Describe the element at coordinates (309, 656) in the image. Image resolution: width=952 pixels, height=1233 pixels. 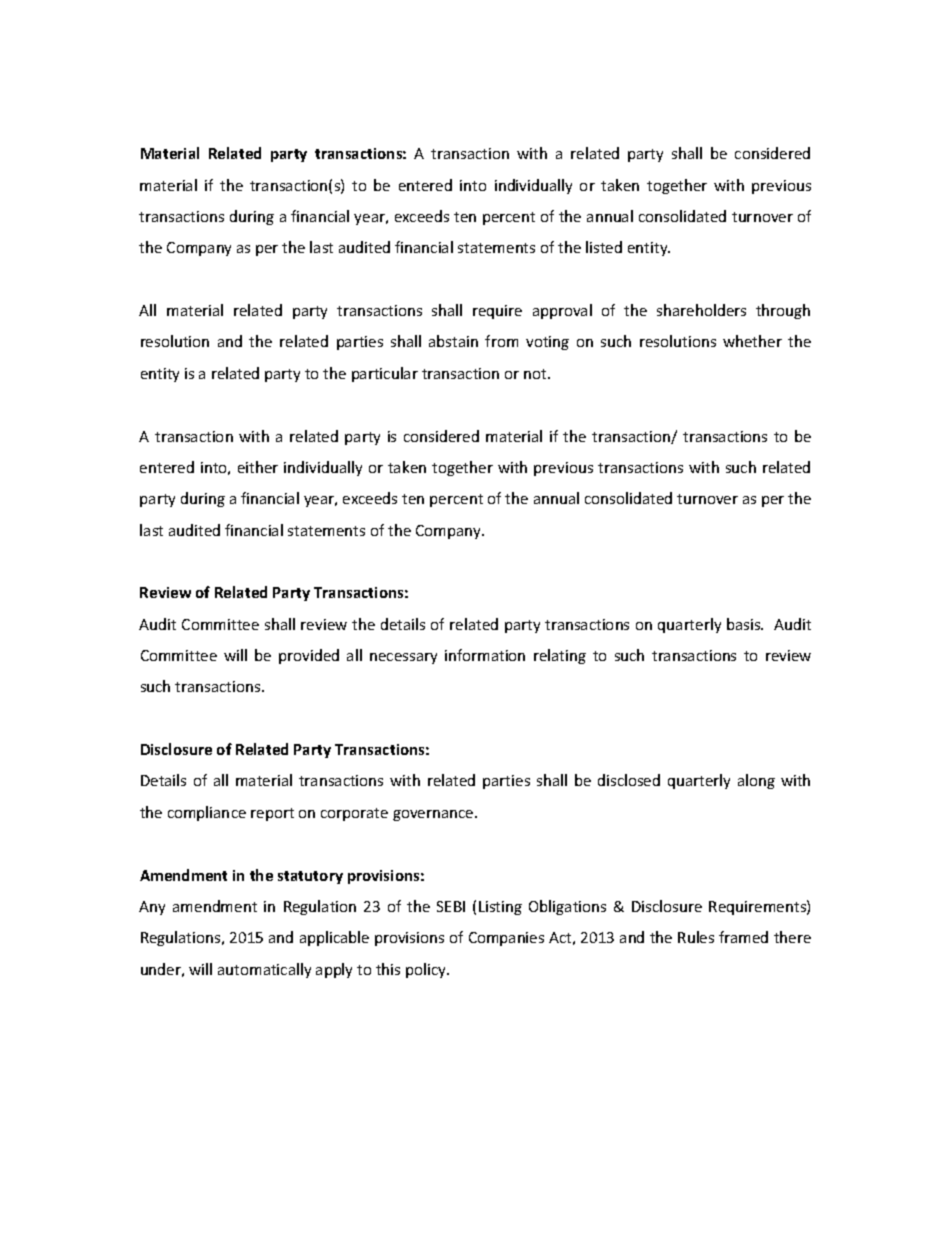
I see `provided` at that location.
